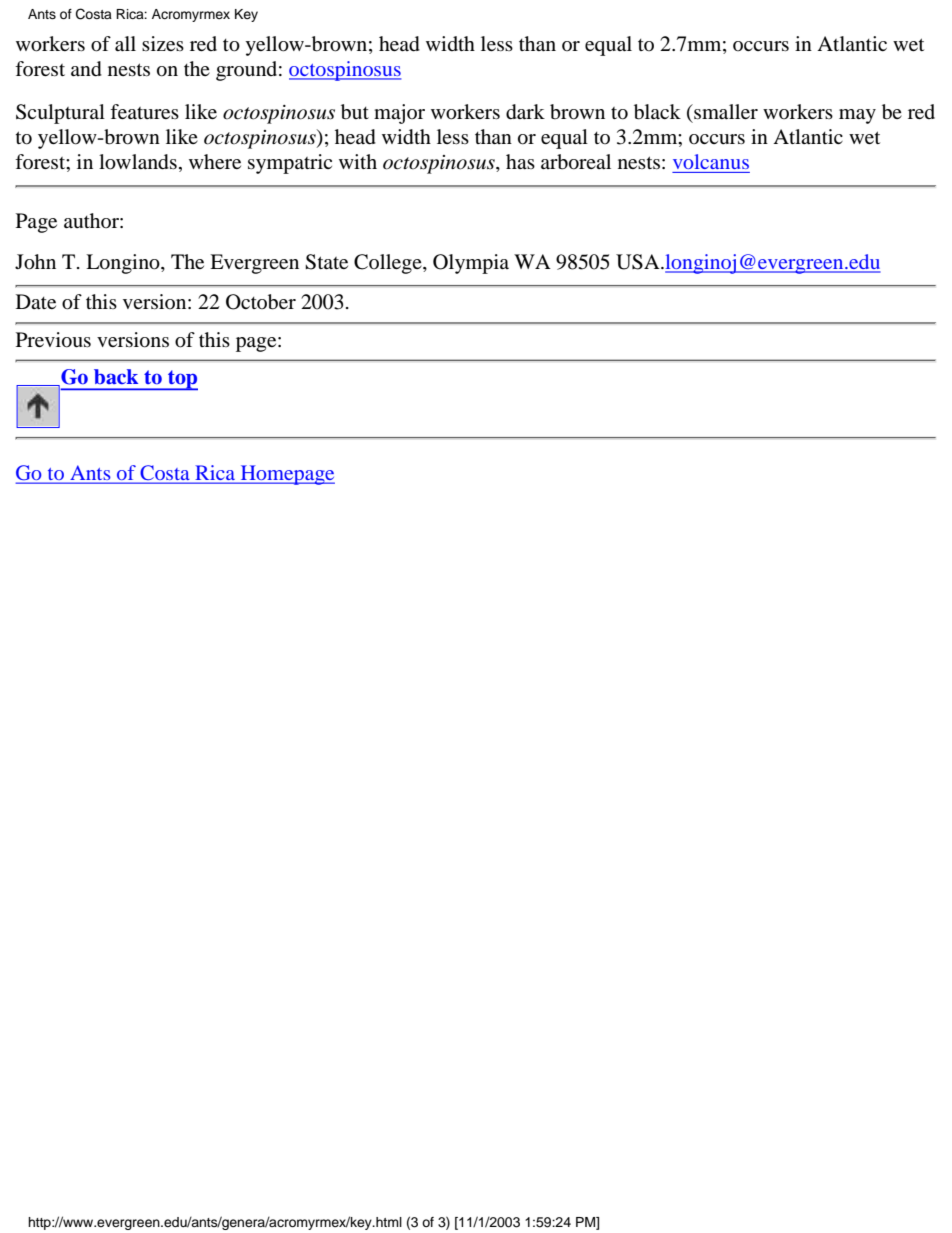  Describe the element at coordinates (525, 112) in the page. I see `dark` at that location.
